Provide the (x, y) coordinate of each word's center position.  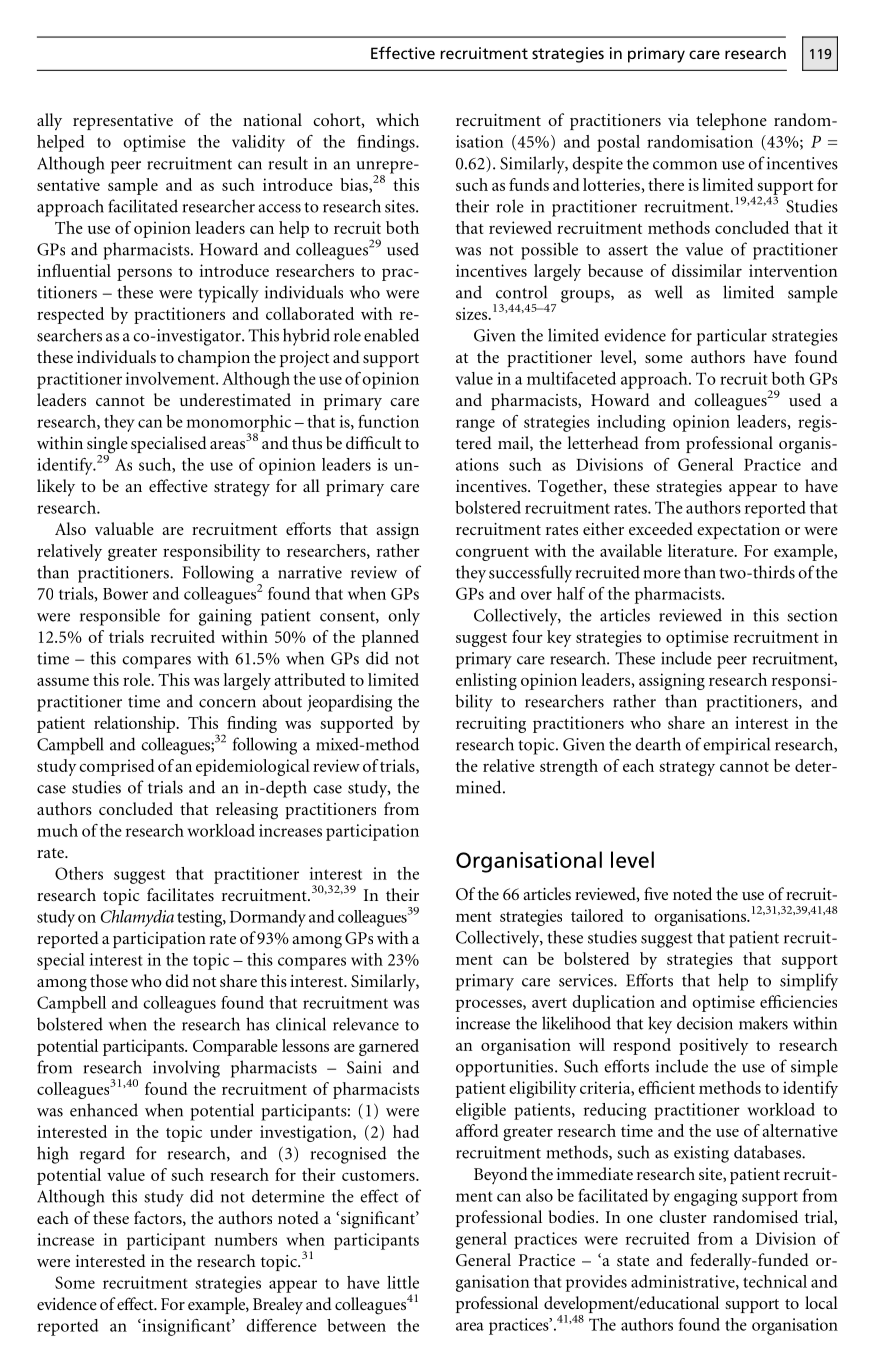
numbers (245, 1239)
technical (775, 1281)
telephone (731, 121)
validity (258, 143)
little (403, 1282)
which (397, 119)
